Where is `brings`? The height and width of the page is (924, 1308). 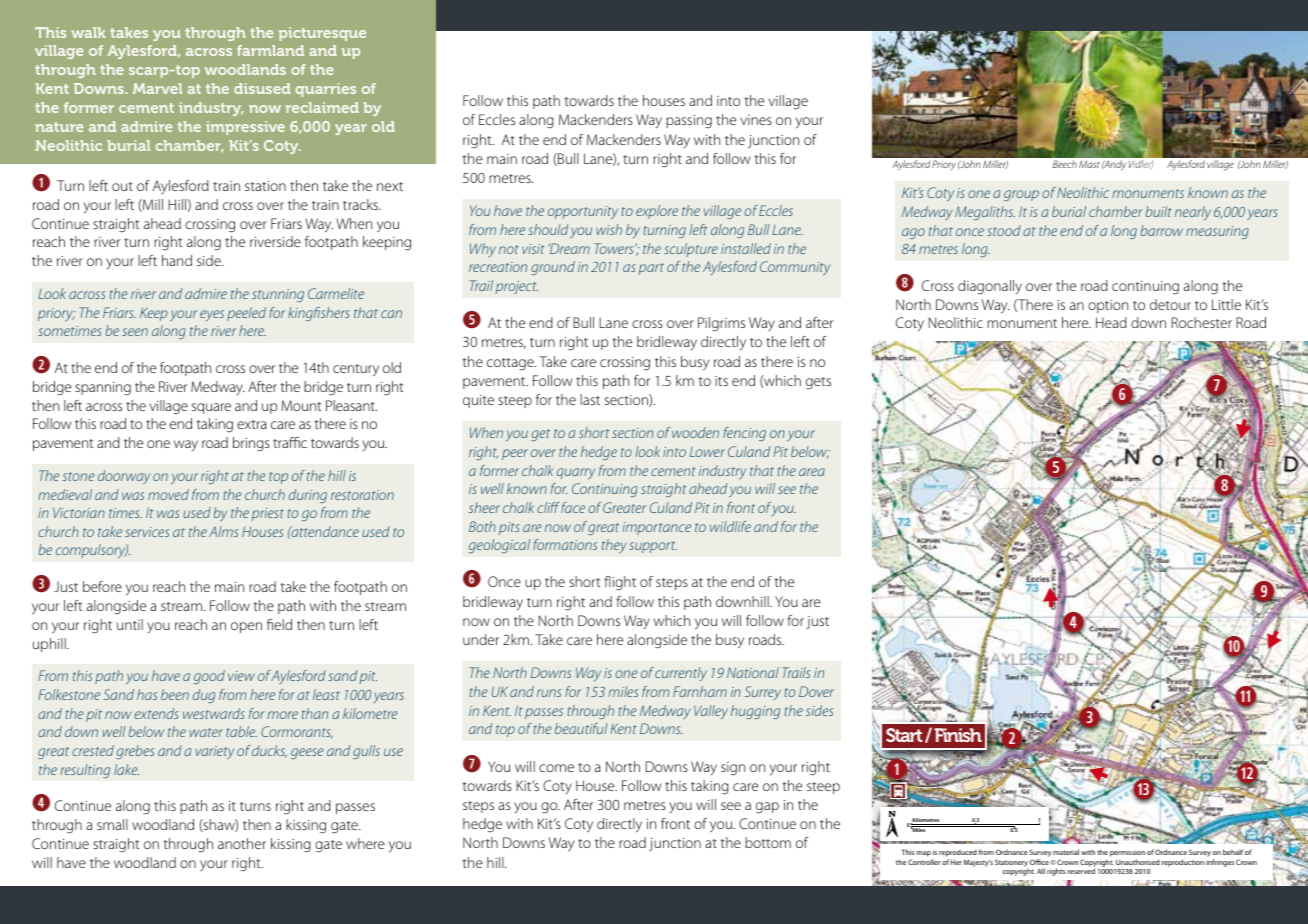 brings is located at coordinates (251, 444).
